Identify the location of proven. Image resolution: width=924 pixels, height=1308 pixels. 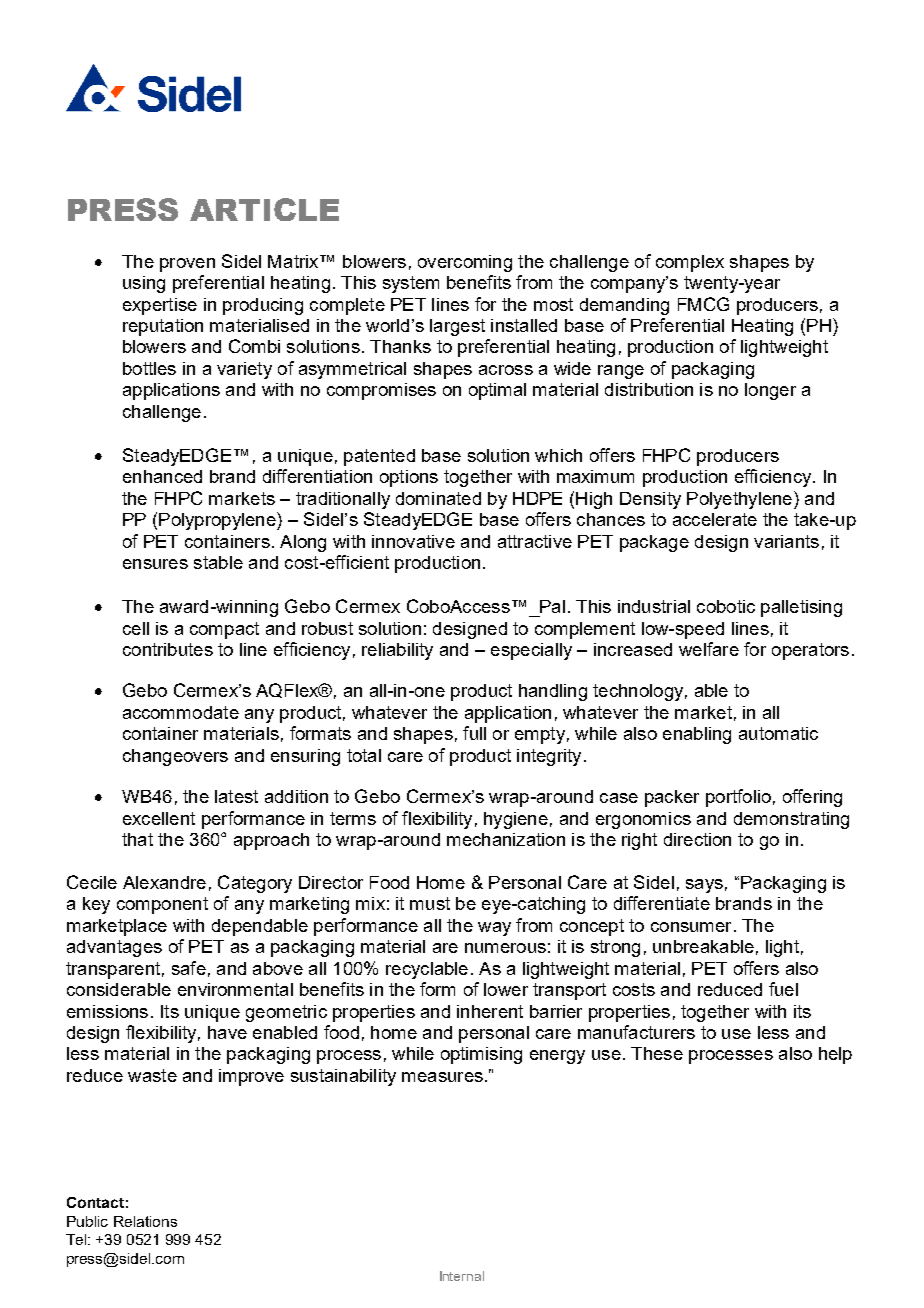
(187, 265).
